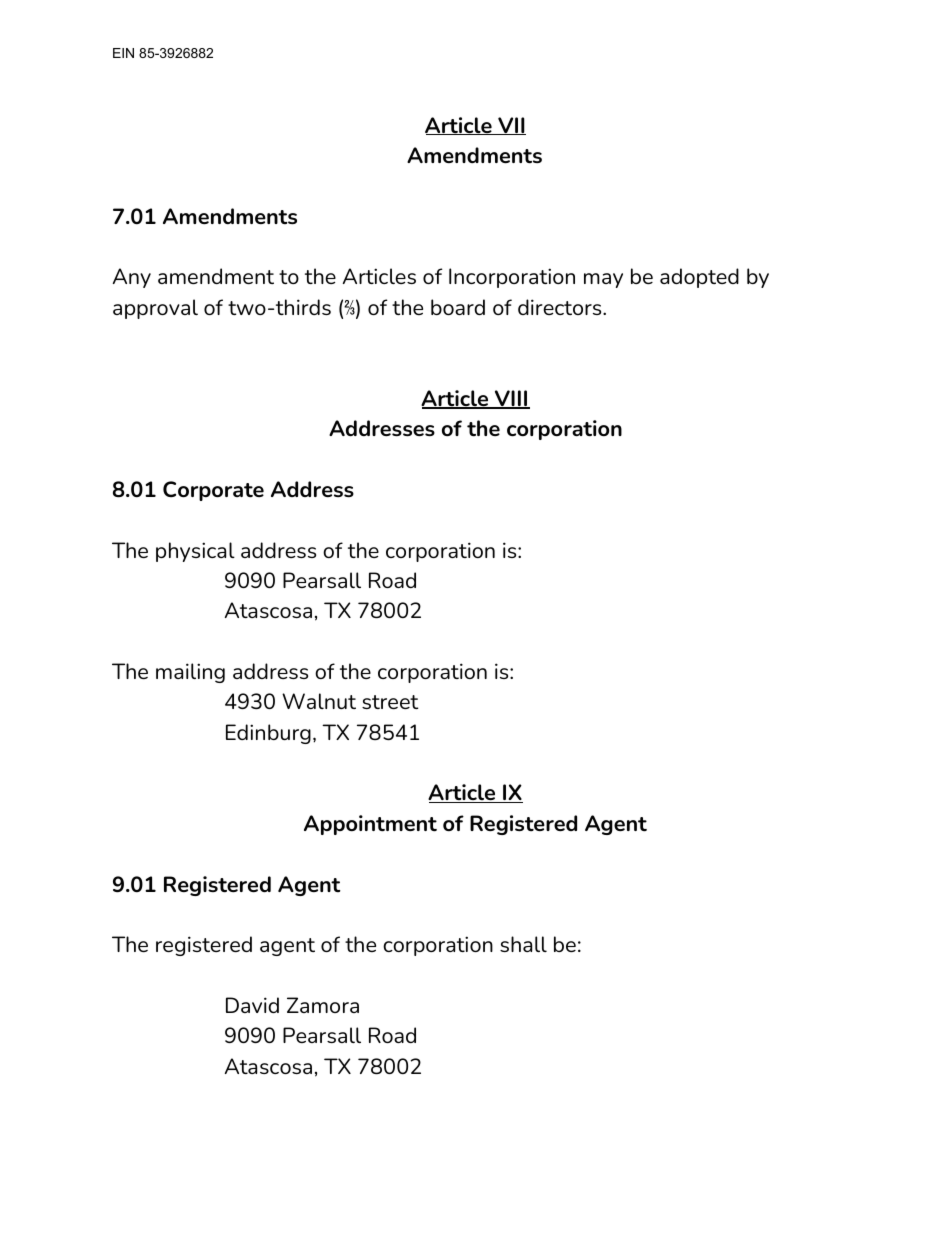  Describe the element at coordinates (190, 673) in the screenshot. I see `mailing` at that location.
